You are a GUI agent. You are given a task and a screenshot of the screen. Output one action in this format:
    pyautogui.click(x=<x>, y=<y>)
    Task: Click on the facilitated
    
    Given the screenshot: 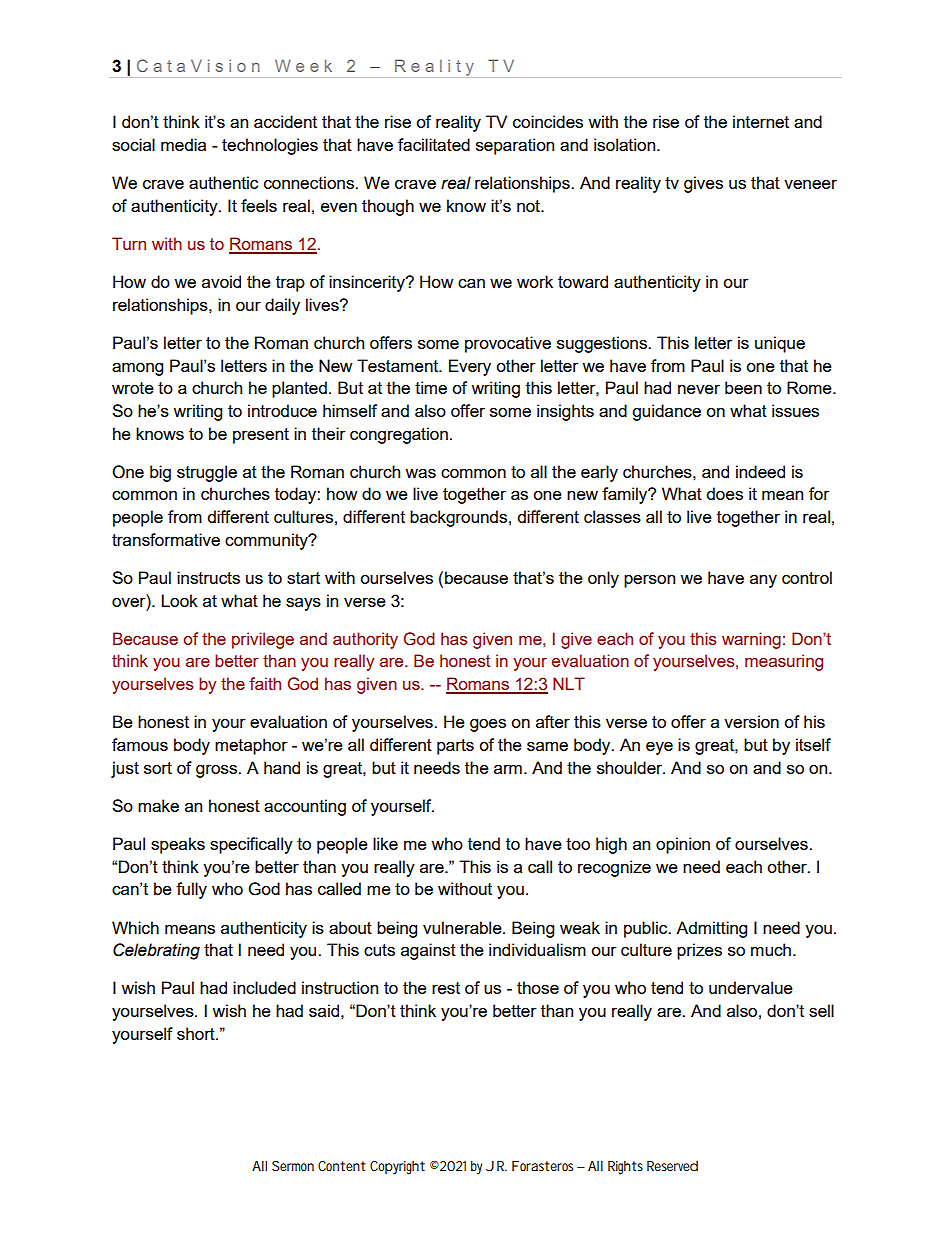 What is the action you would take?
    pyautogui.click(x=434, y=144)
